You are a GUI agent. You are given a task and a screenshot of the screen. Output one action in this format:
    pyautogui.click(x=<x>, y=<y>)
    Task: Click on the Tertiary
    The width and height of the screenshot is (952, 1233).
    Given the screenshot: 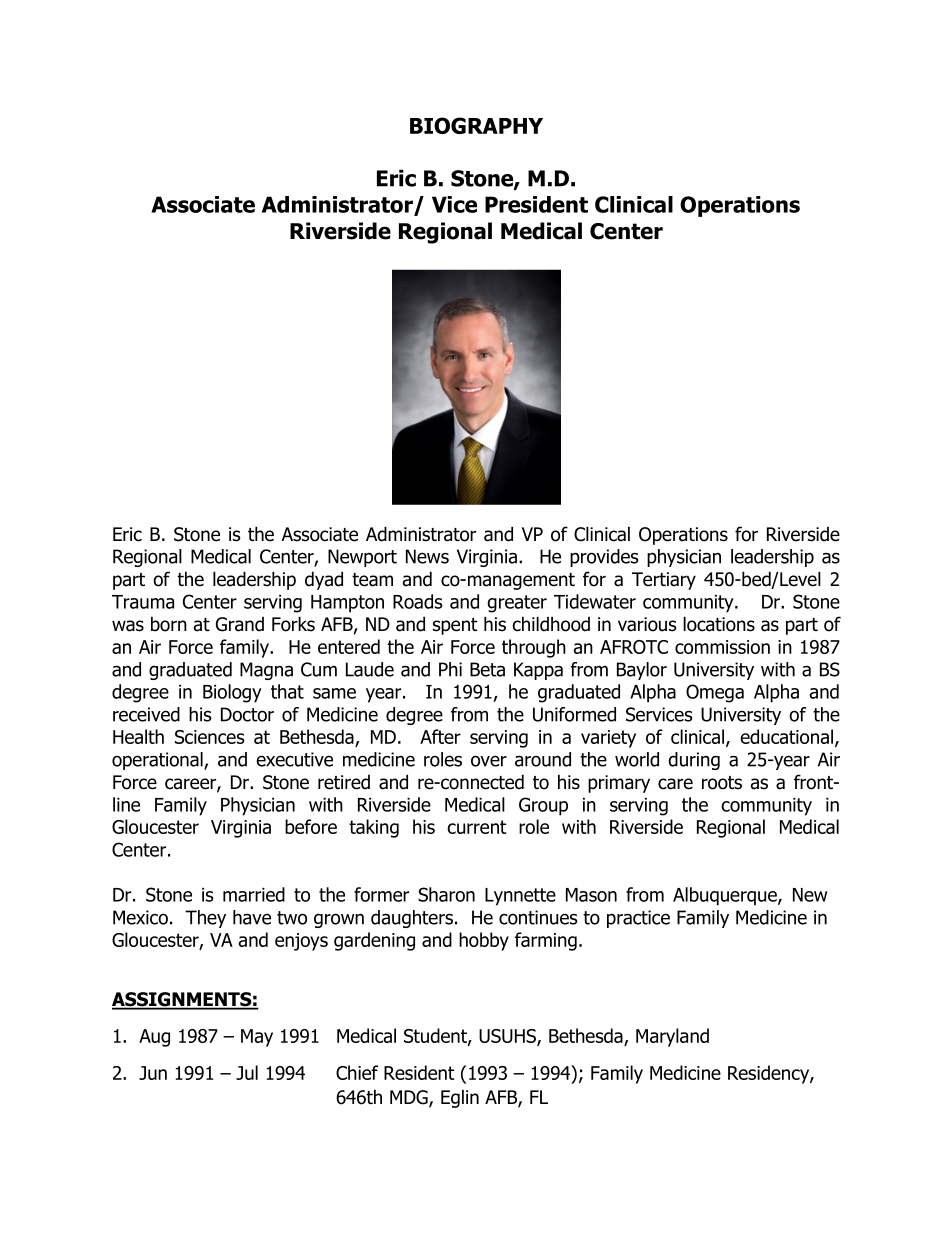 What is the action you would take?
    pyautogui.click(x=664, y=581)
